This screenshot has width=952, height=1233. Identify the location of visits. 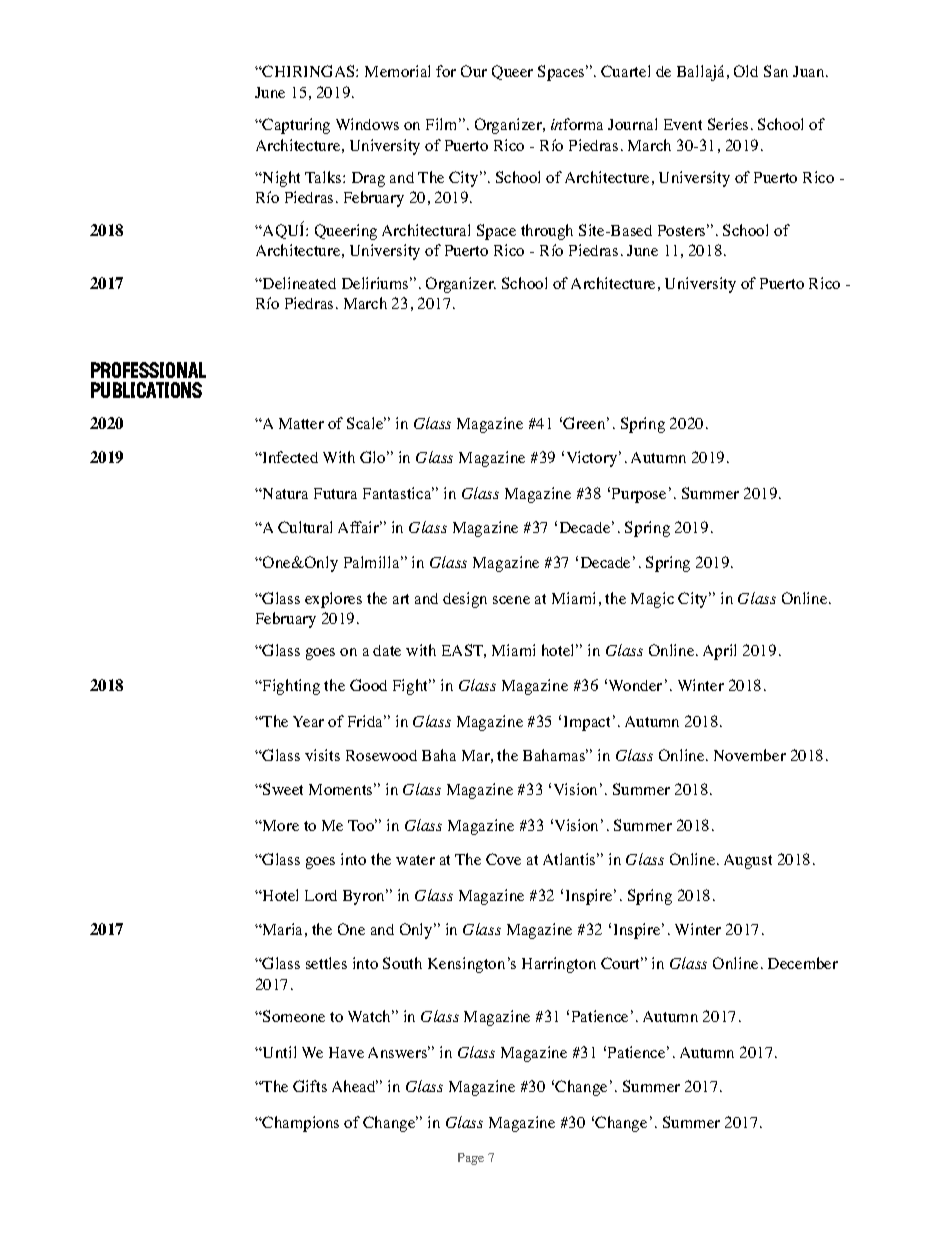
(322, 755).
